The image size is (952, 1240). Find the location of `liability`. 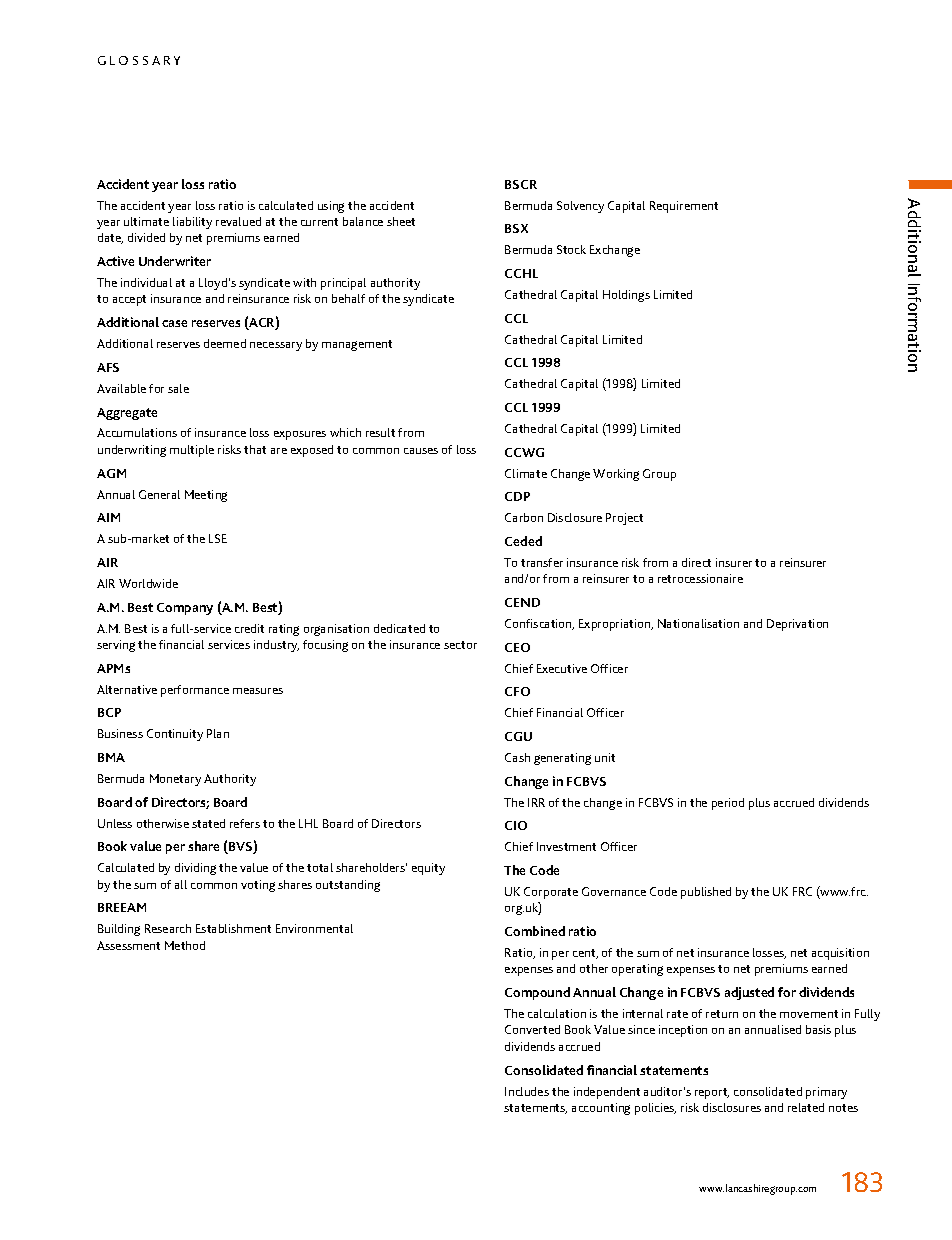

liability is located at coordinates (192, 223).
